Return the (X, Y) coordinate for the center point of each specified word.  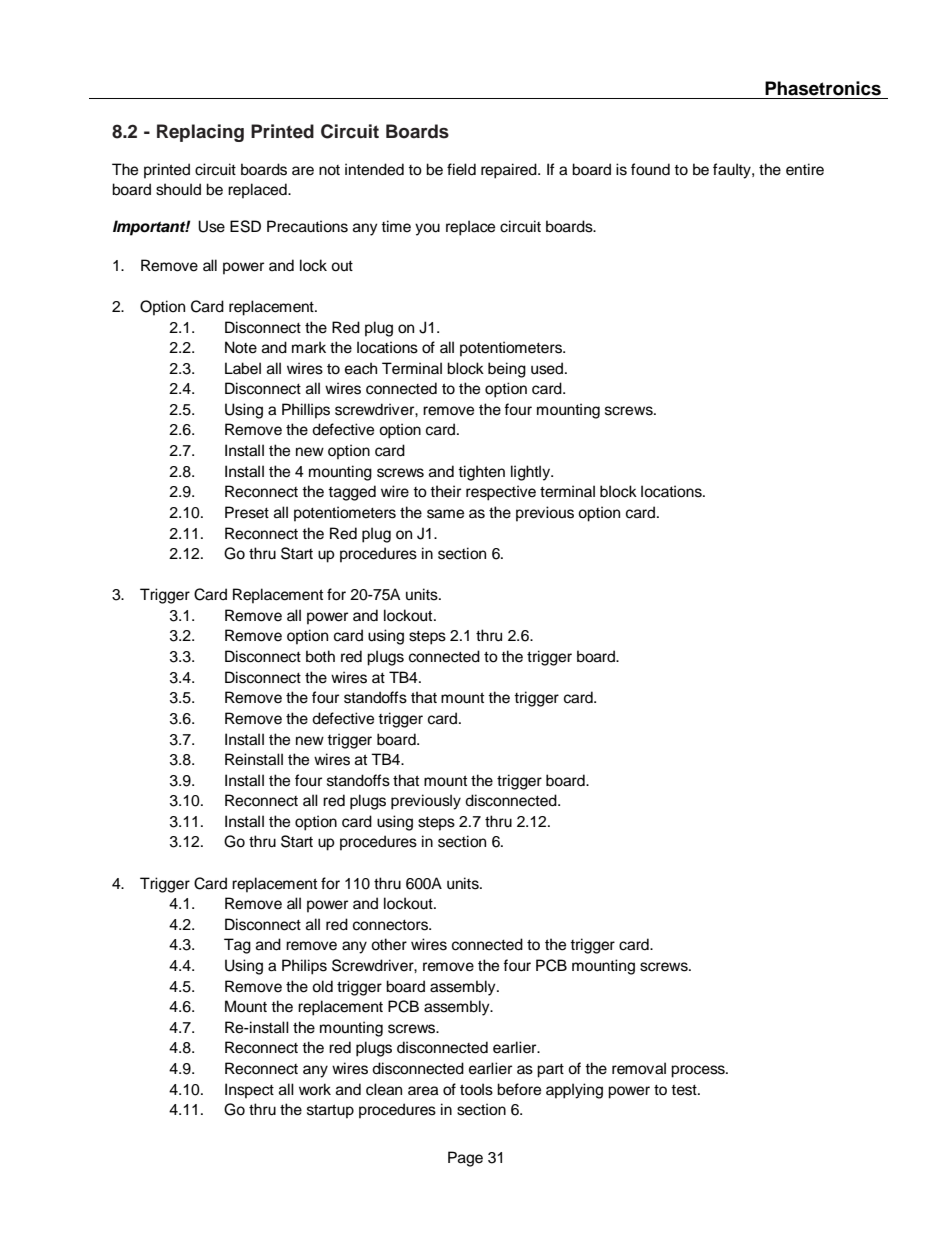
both (320, 656)
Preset (247, 512)
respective (501, 493)
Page (465, 1159)
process (699, 1071)
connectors (392, 925)
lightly (532, 473)
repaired (510, 171)
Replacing (200, 133)
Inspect (249, 1091)
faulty (733, 171)
